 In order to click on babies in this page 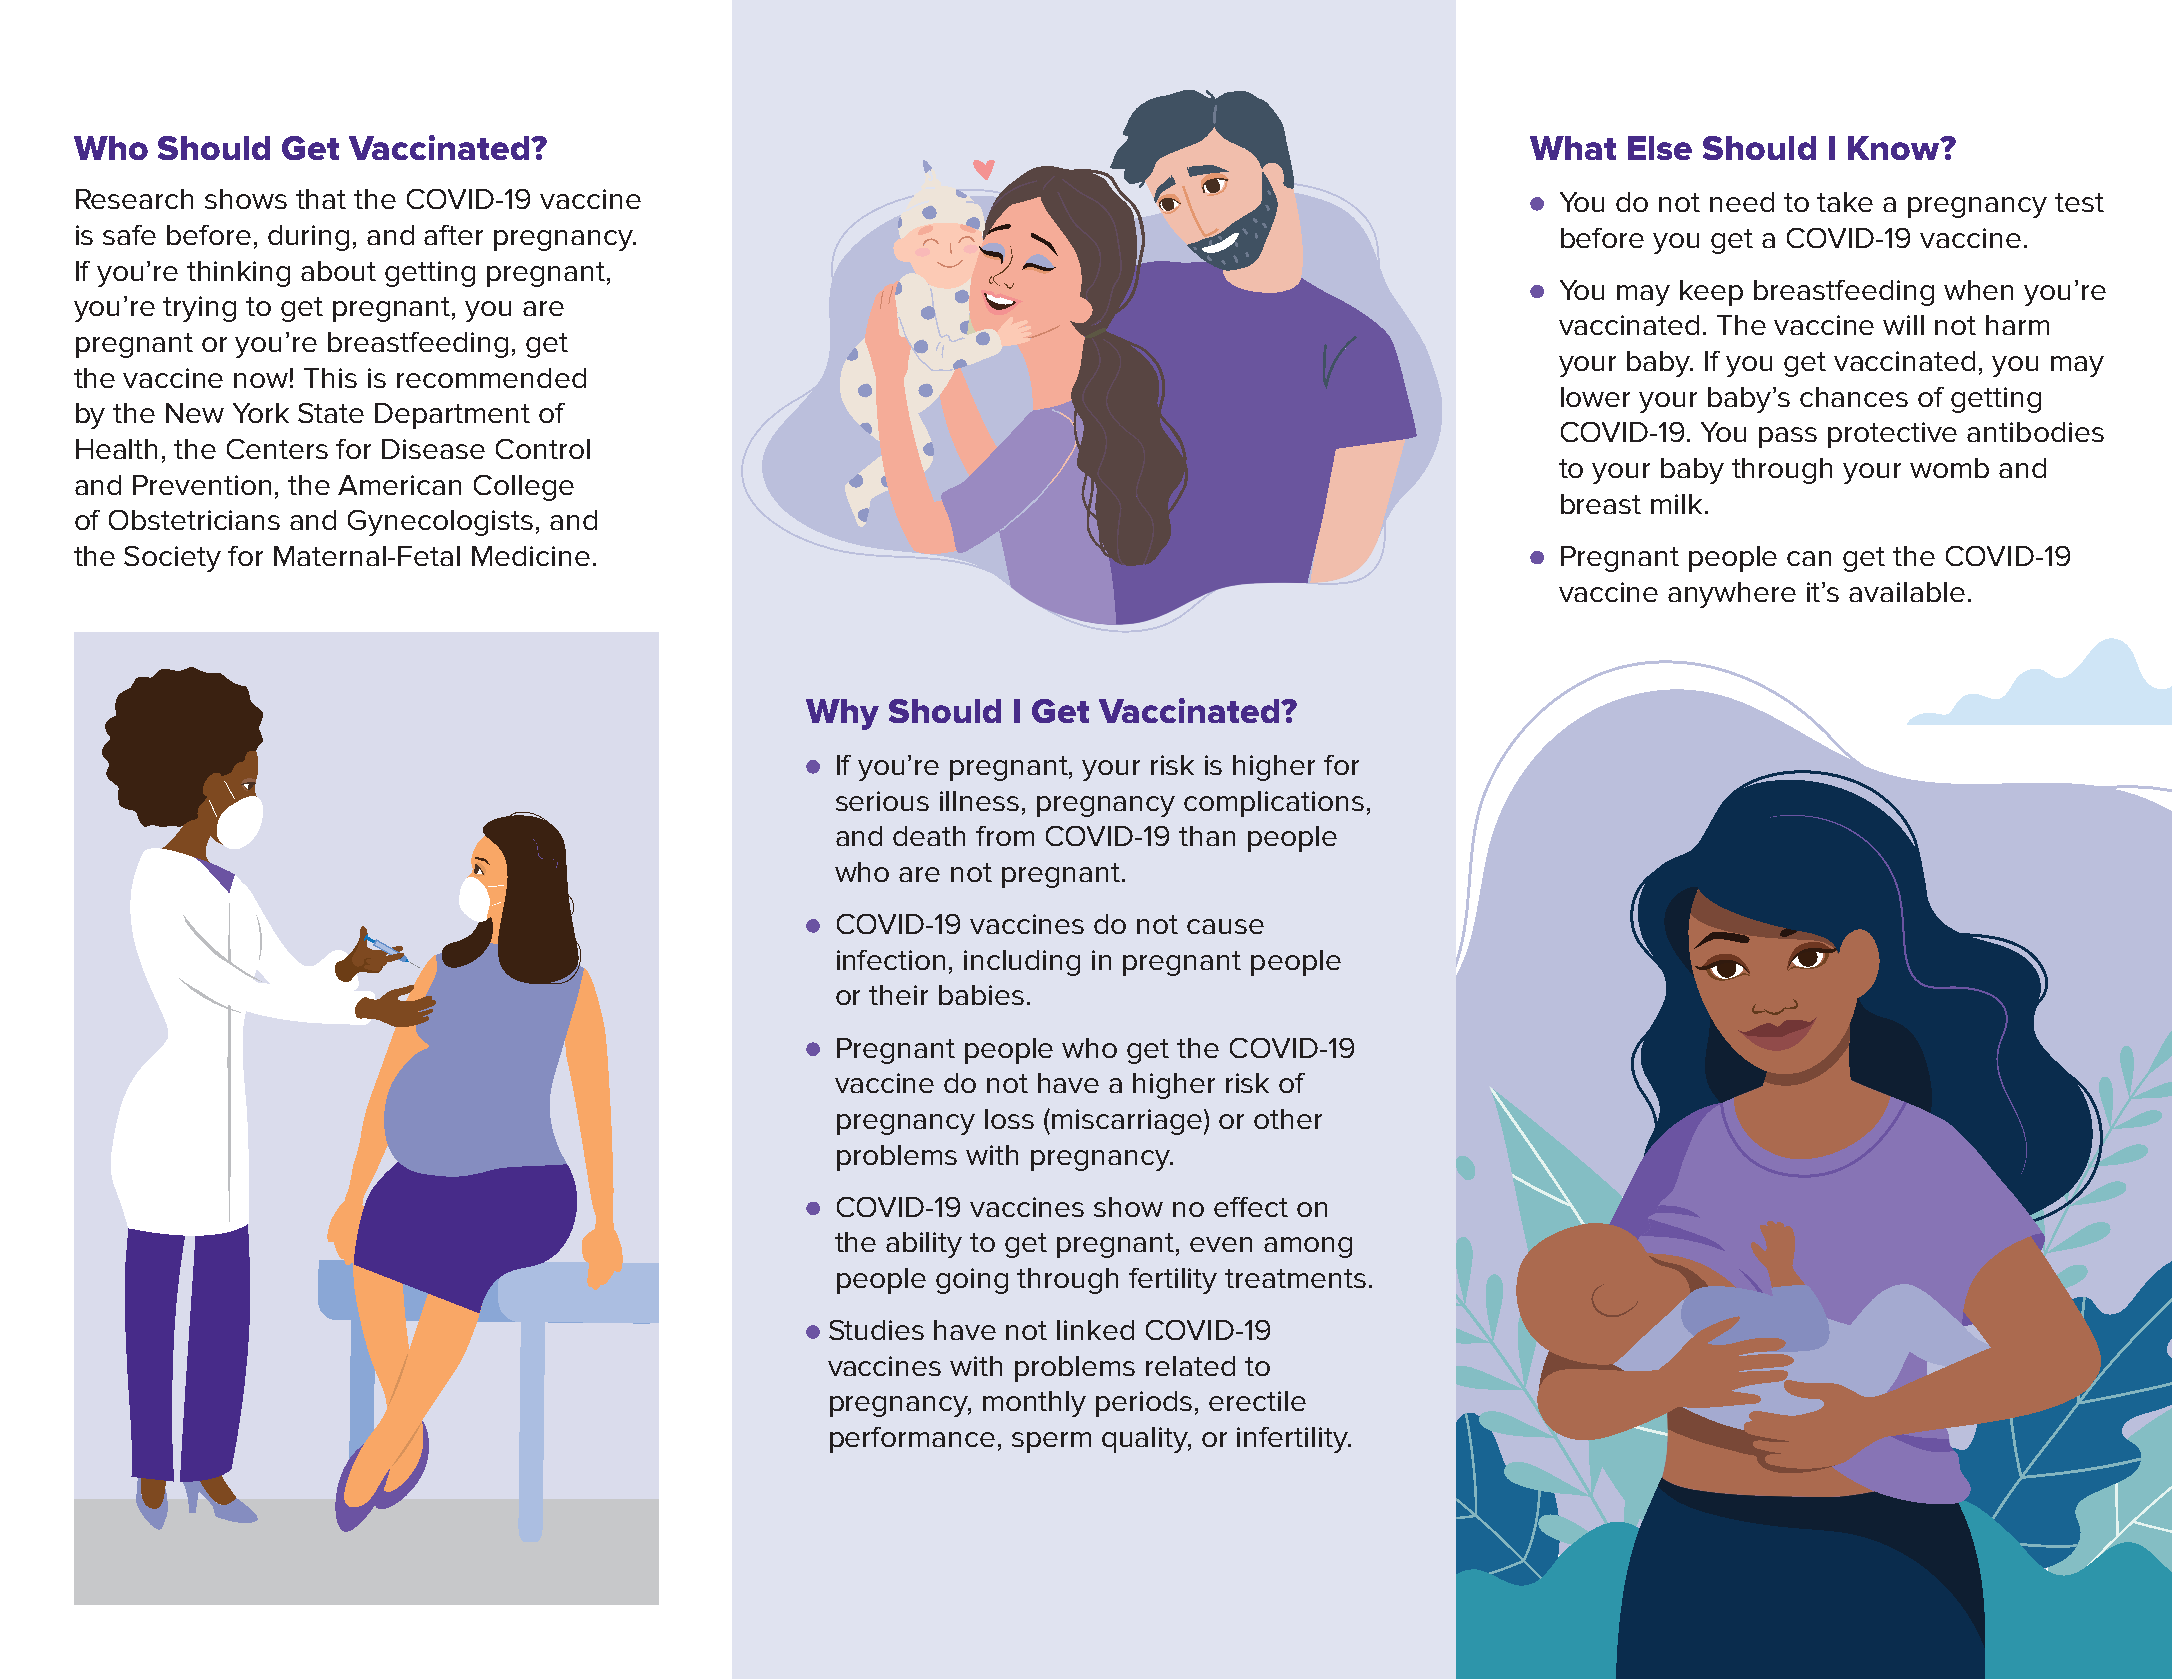, I will do `click(981, 995)`.
